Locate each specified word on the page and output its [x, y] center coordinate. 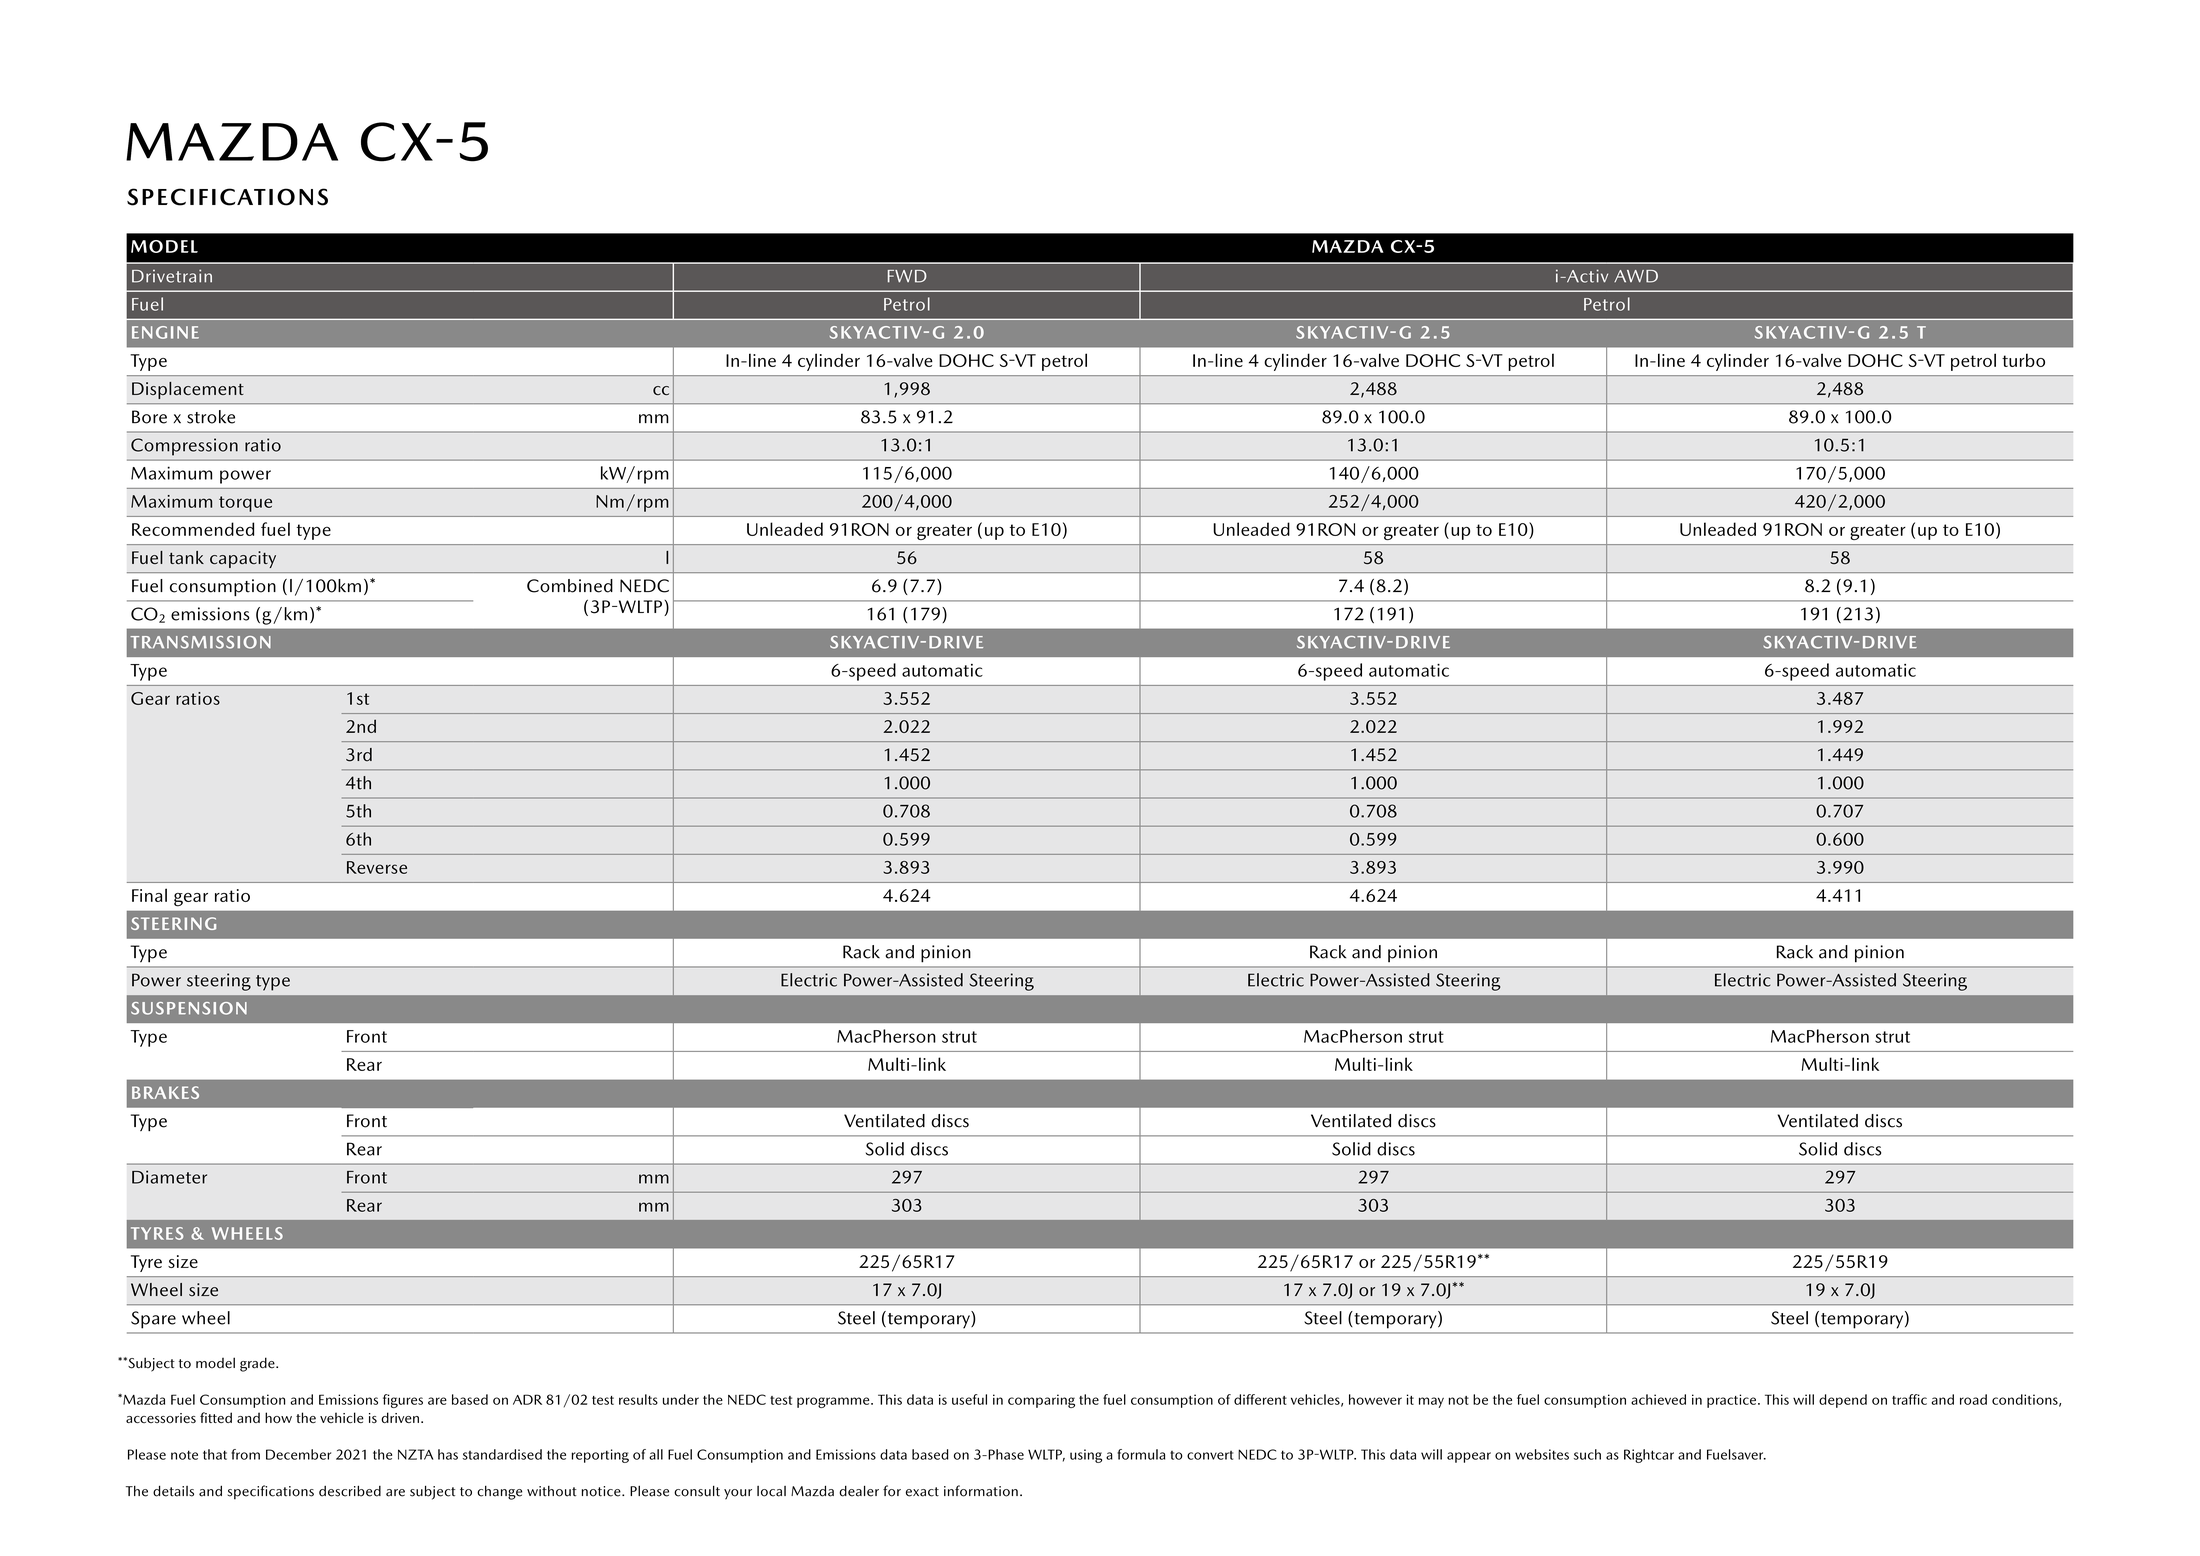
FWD [907, 276]
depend [1843, 1401]
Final [149, 895]
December [298, 1454]
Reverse [377, 867]
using [1086, 1456]
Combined [570, 586]
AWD [1636, 276]
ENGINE [165, 332]
